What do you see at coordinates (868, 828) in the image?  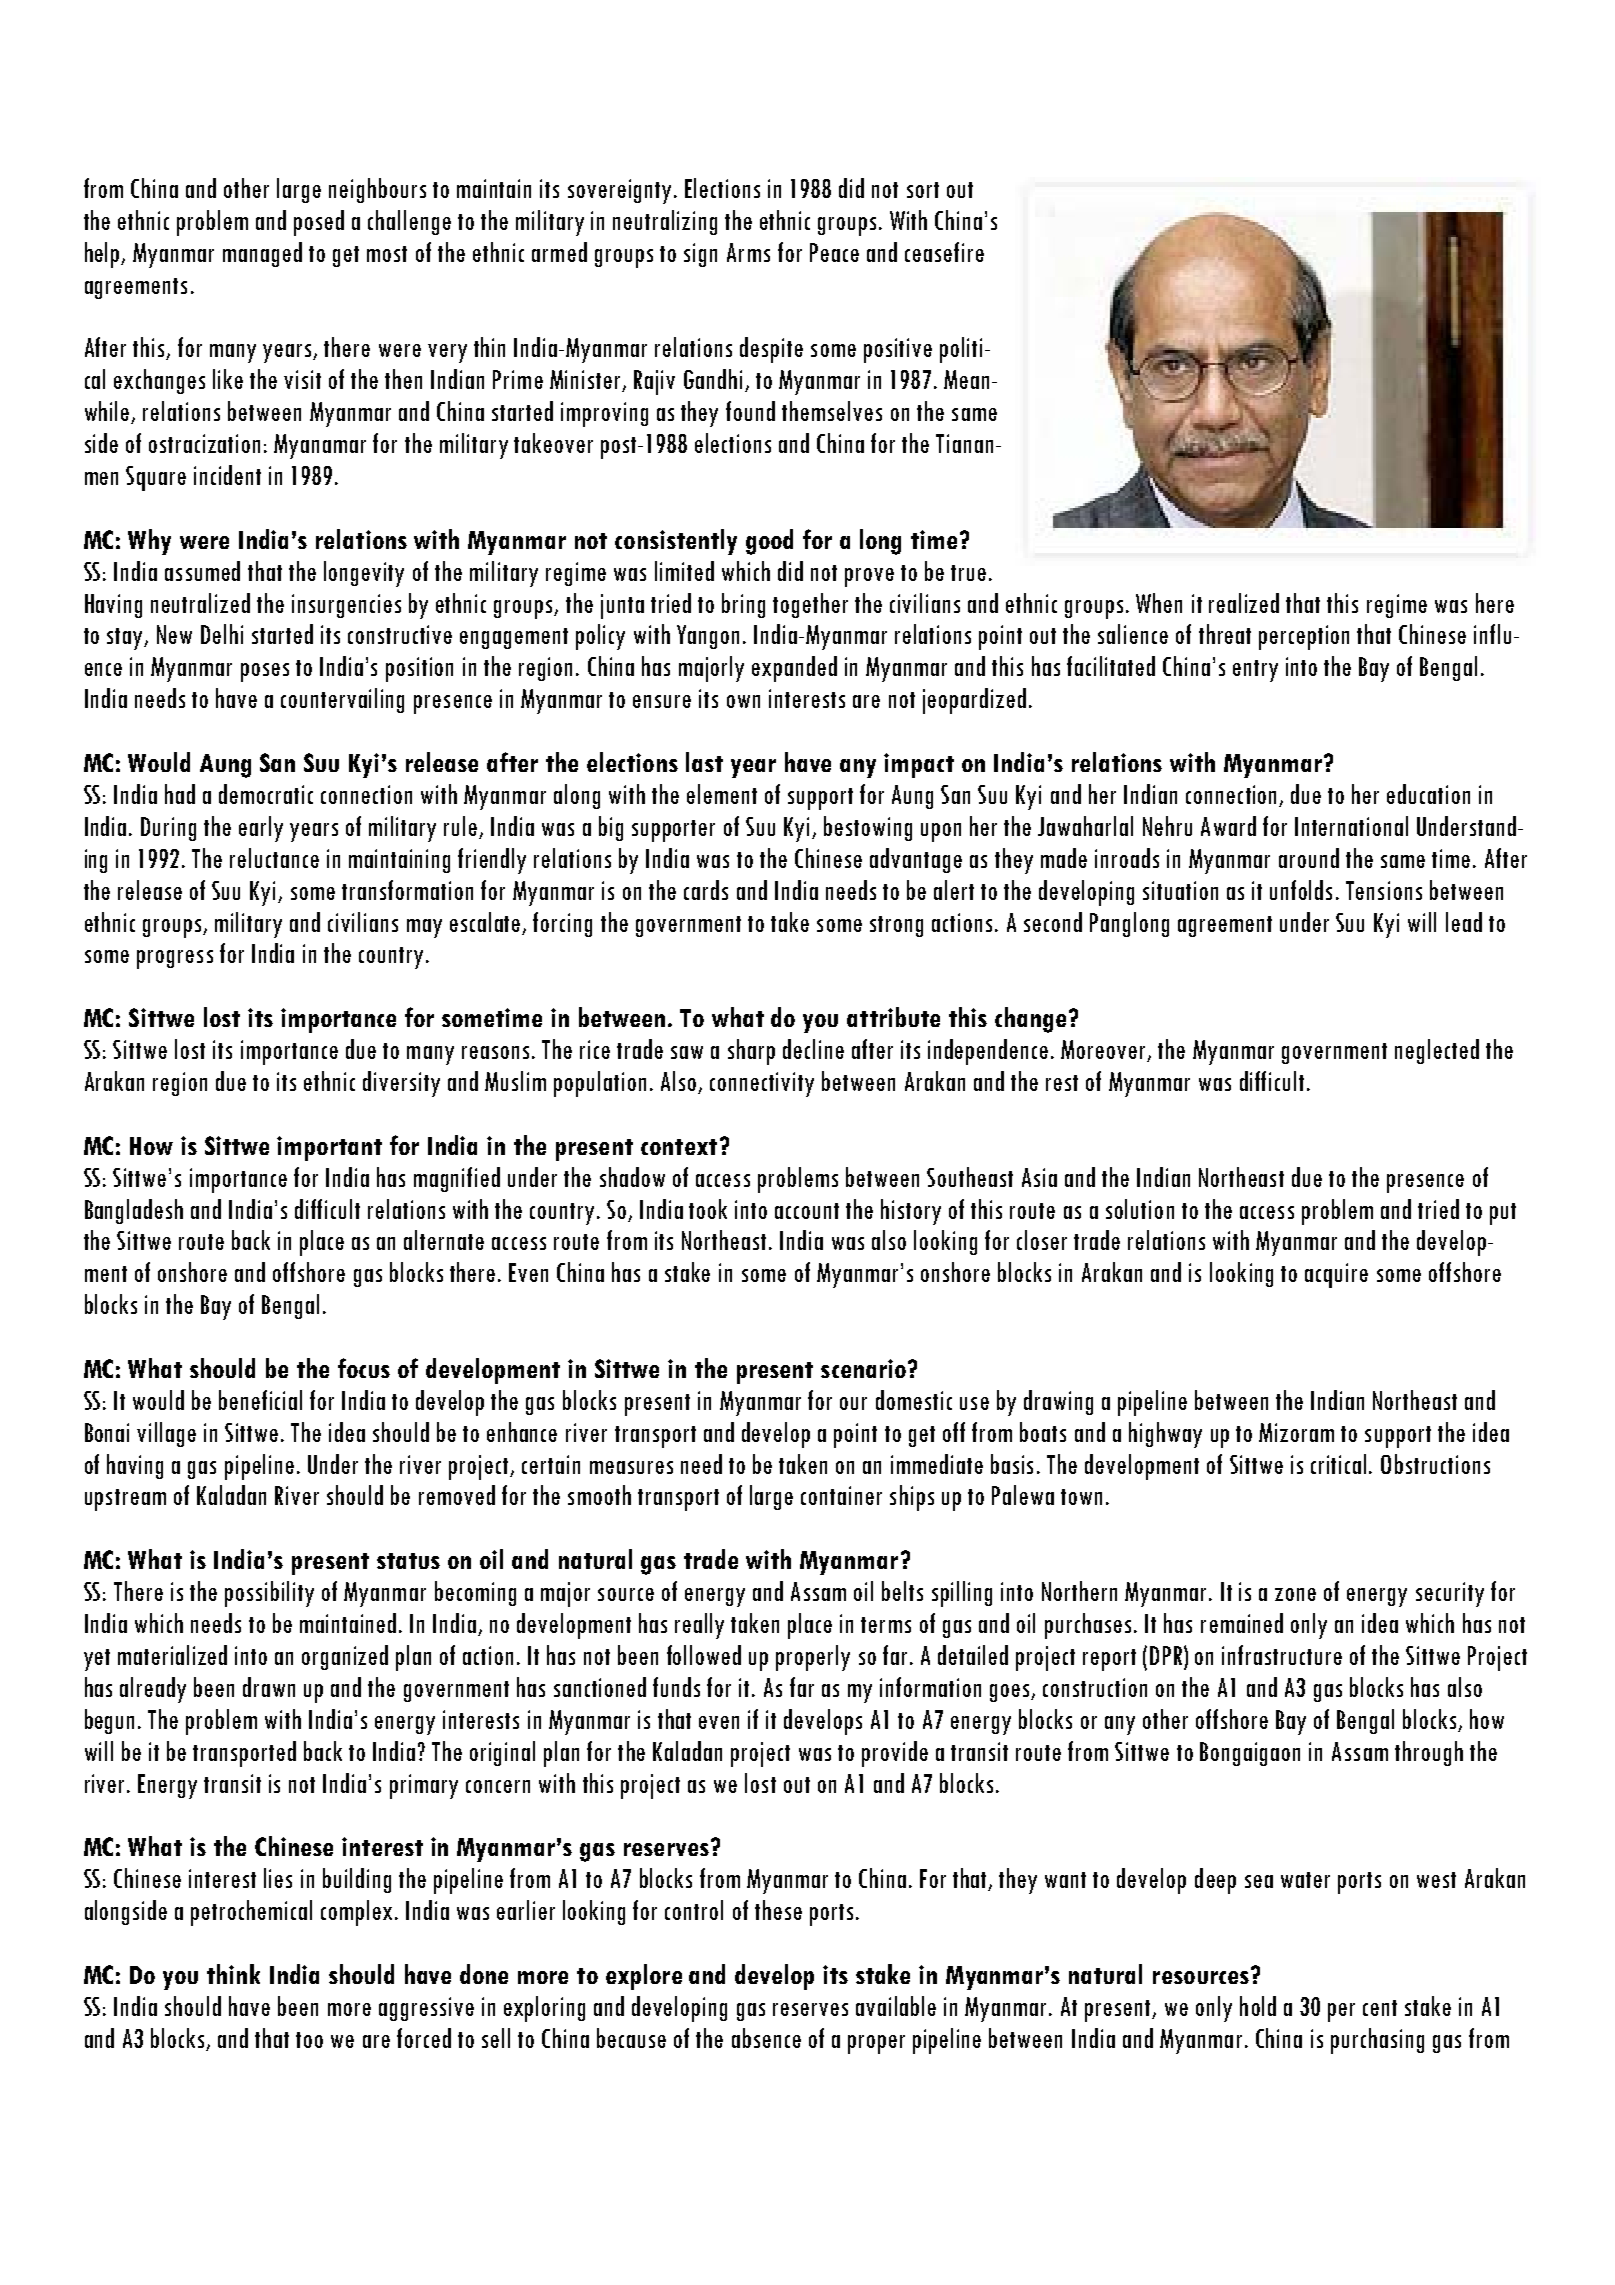 I see `bestowing` at bounding box center [868, 828].
